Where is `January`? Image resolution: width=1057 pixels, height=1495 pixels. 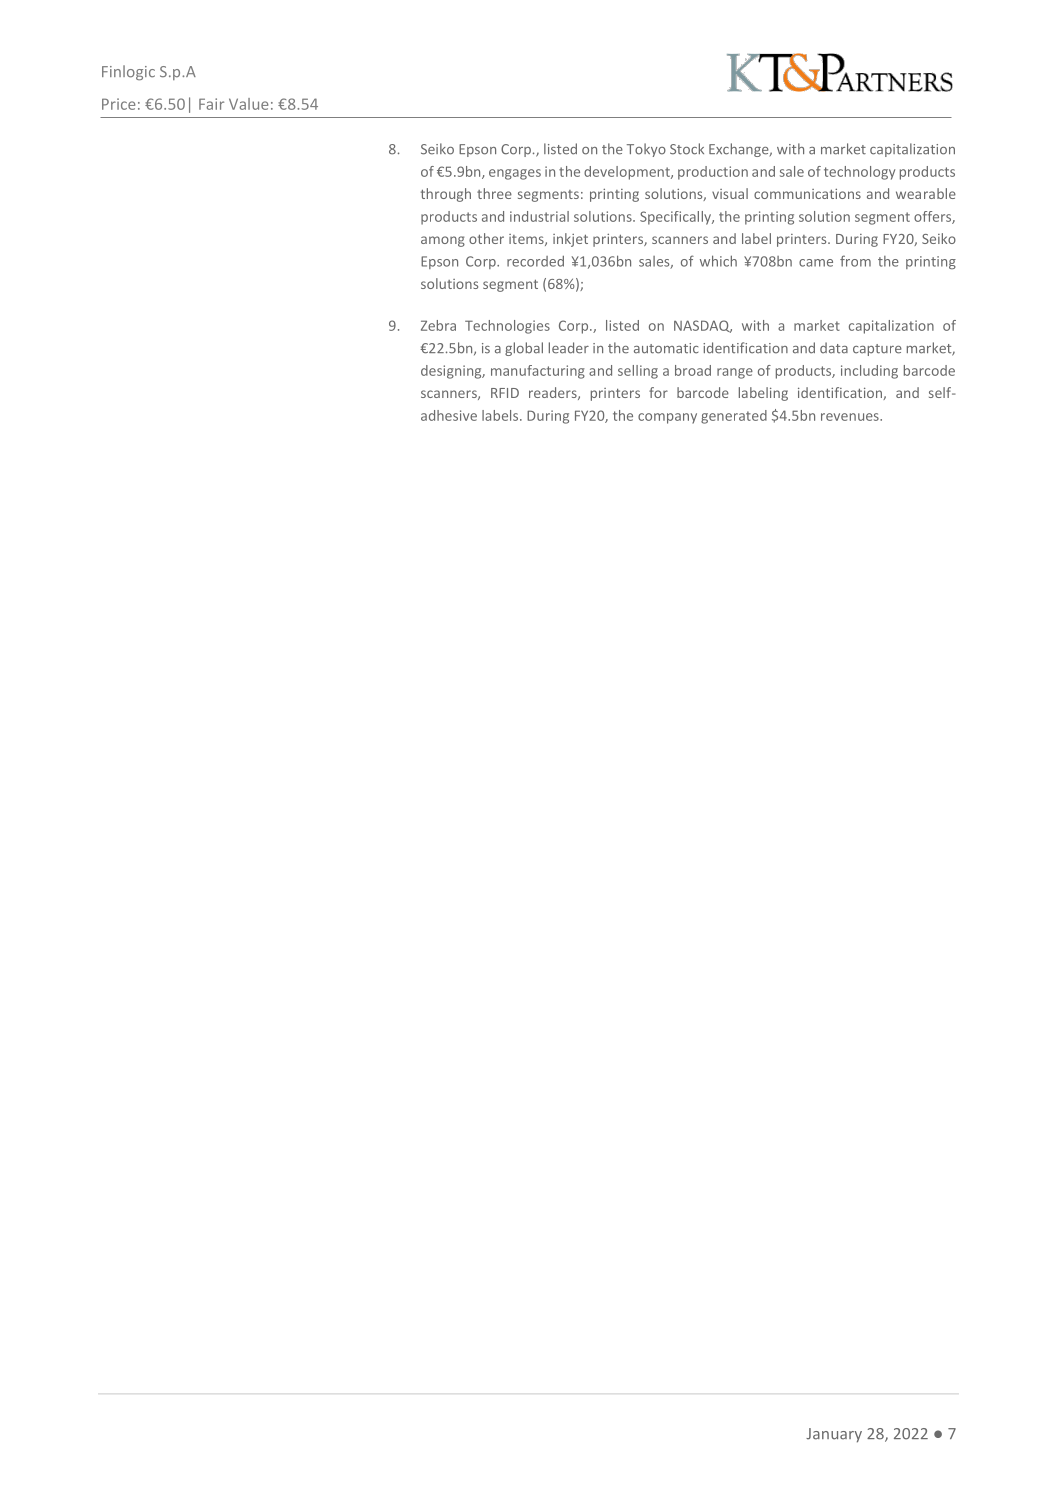
January is located at coordinates (834, 1435).
